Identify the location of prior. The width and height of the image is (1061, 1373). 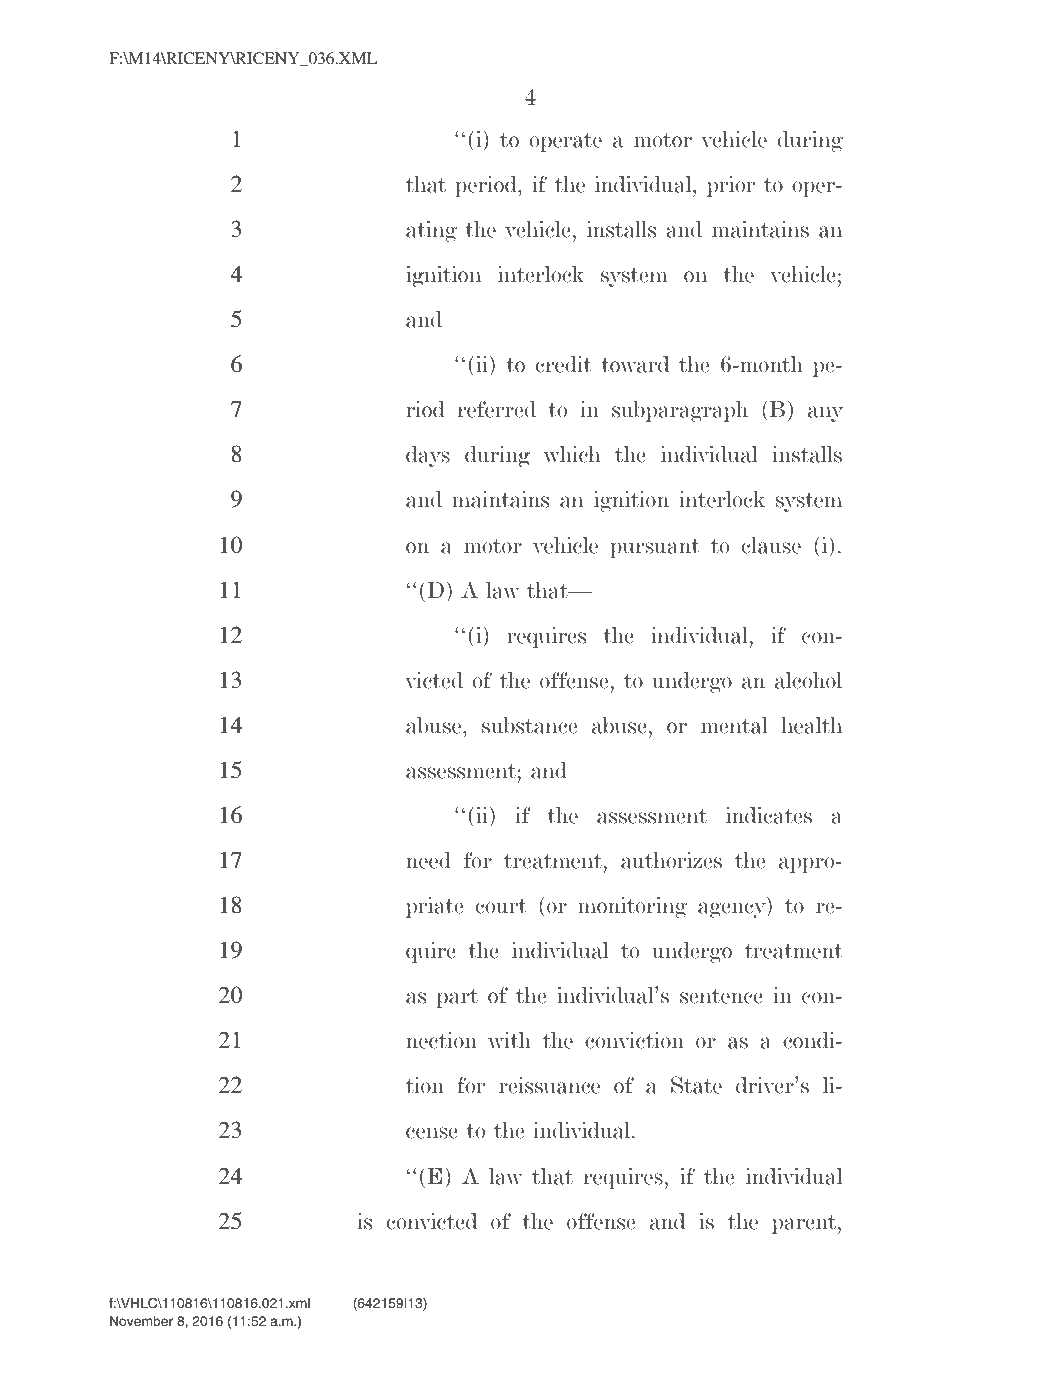
(731, 186).
